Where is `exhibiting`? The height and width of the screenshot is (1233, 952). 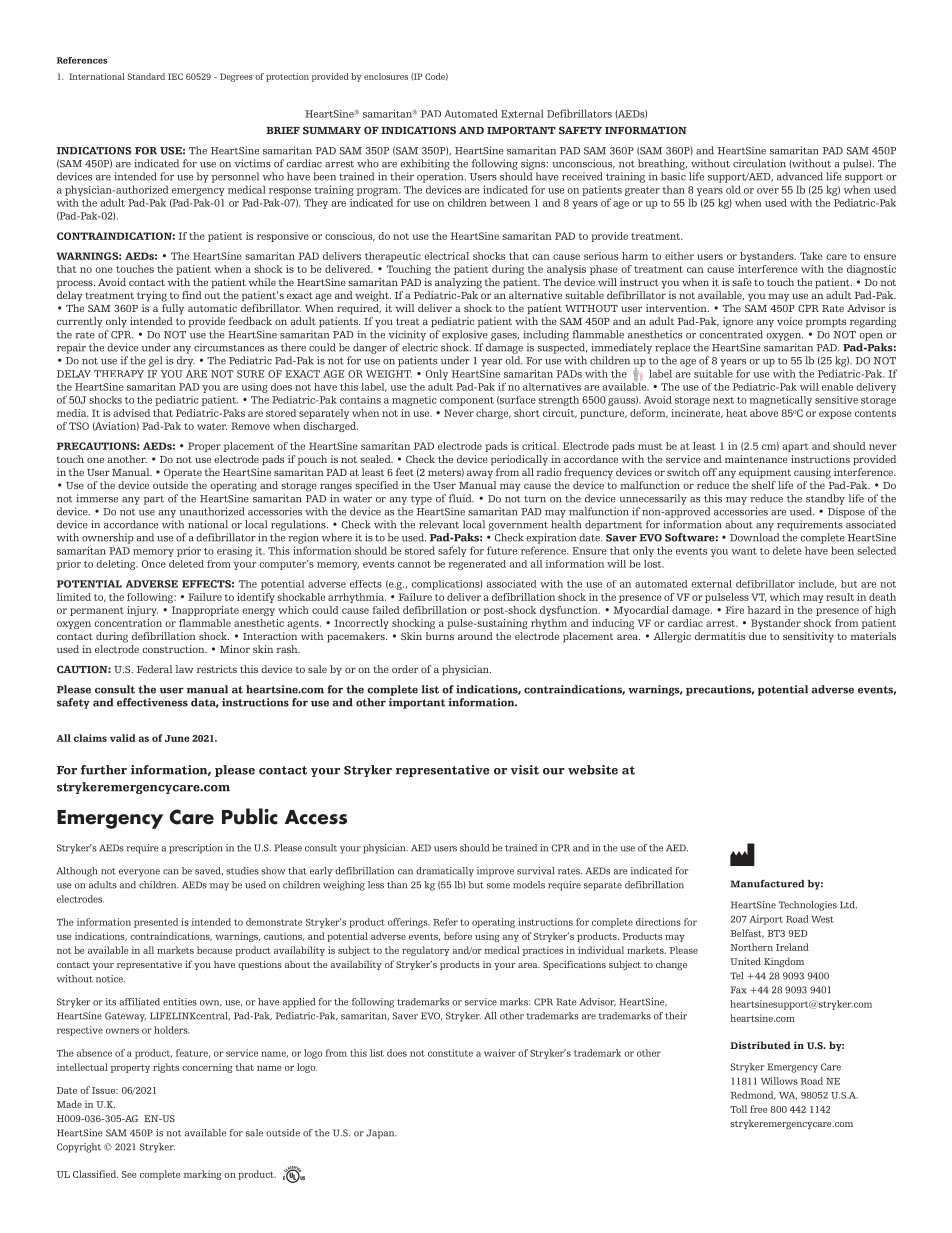
exhibiting is located at coordinates (425, 164).
